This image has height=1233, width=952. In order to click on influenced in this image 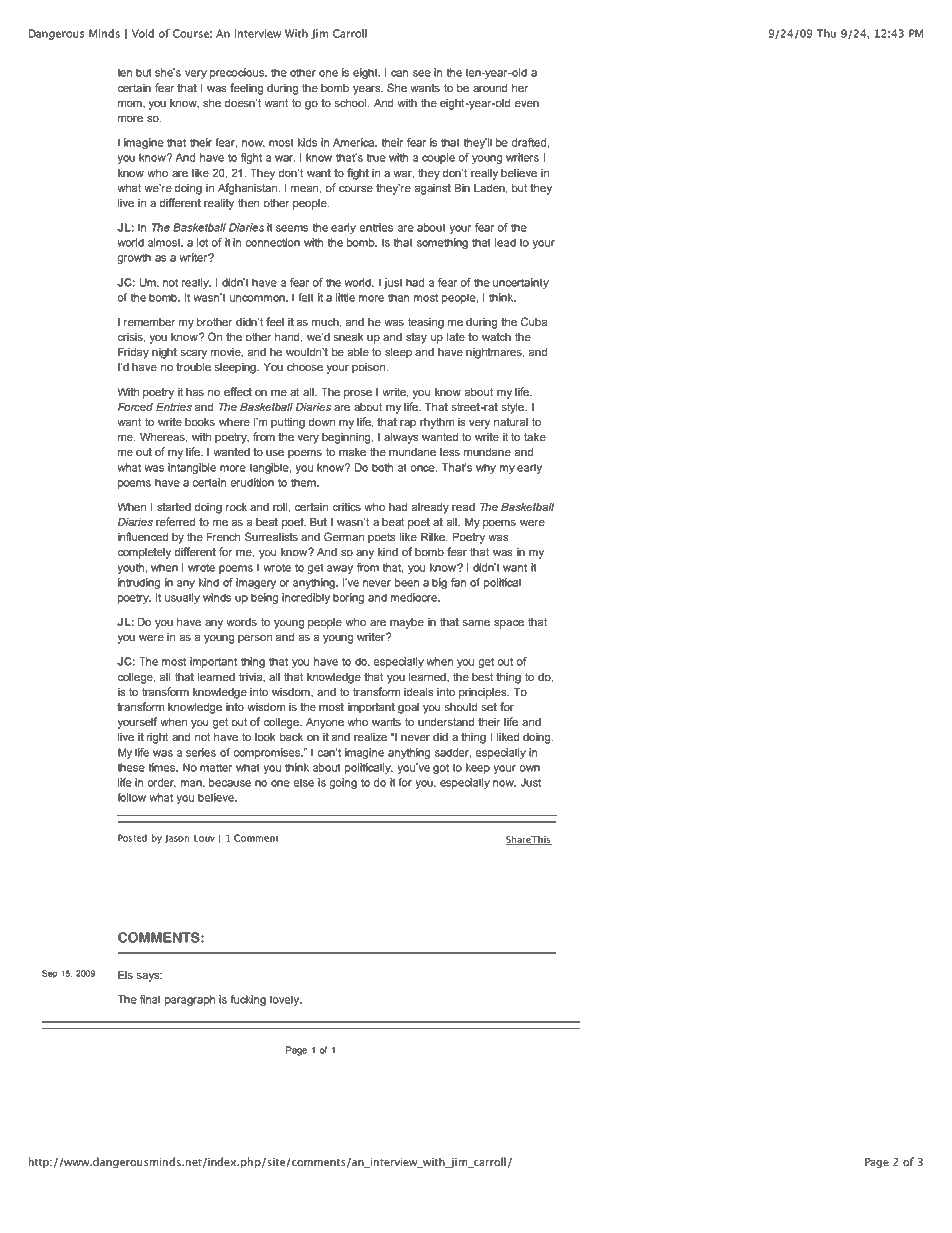, I will do `click(143, 536)`.
